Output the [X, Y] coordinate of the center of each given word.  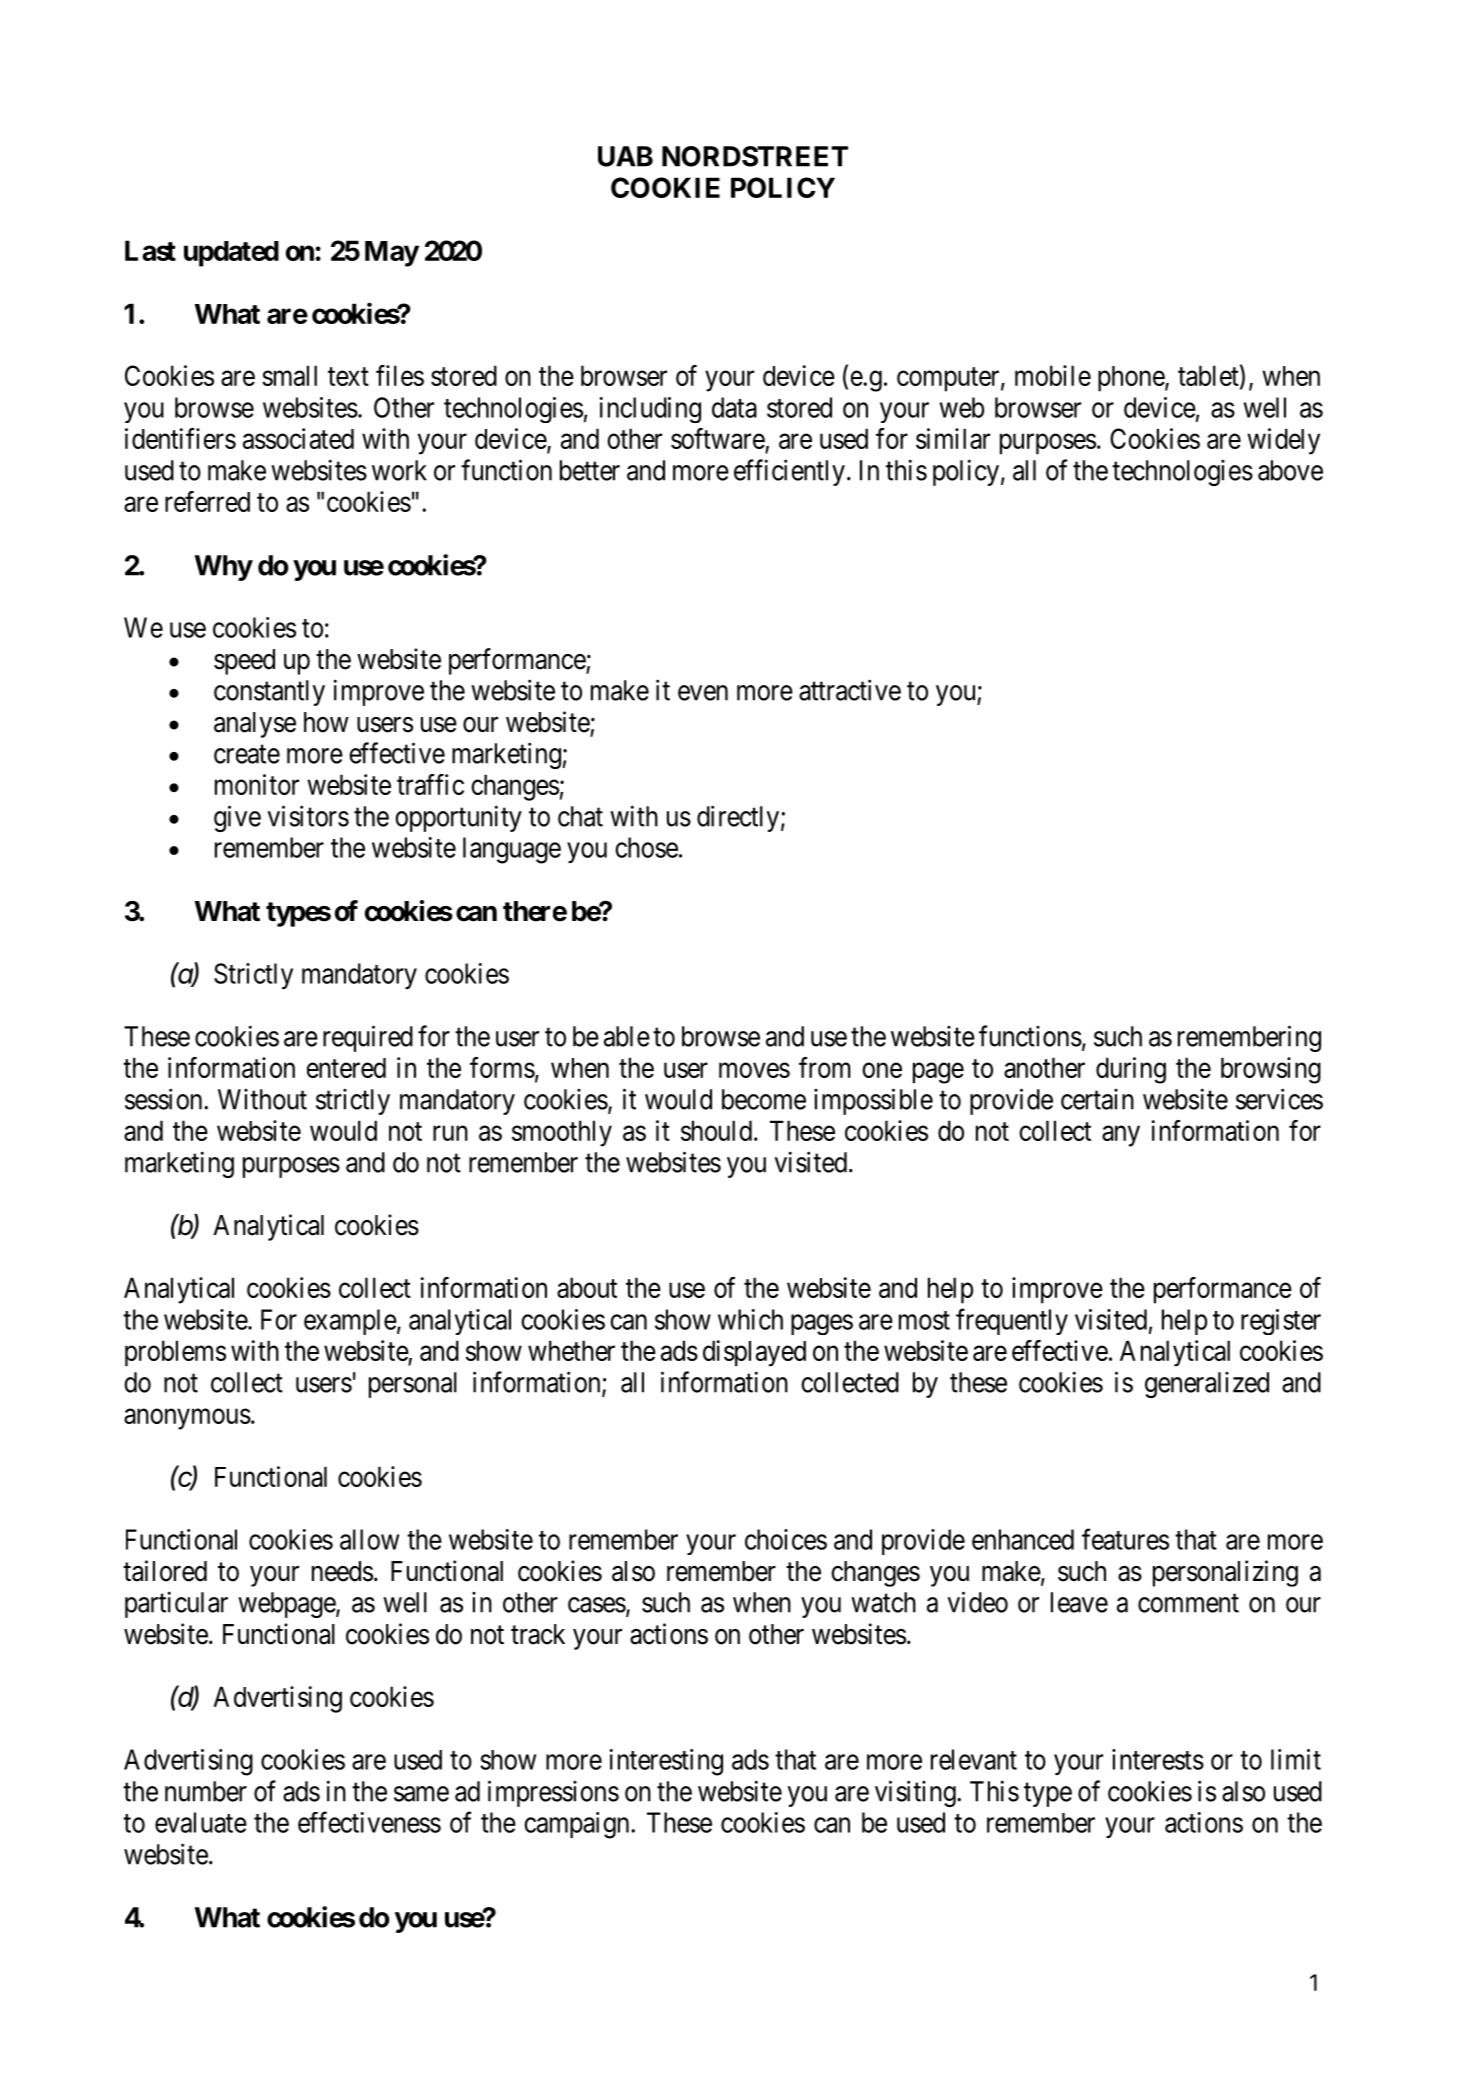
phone [1132, 379]
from [825, 1067]
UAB [625, 156]
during [1131, 1070]
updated [231, 254]
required [368, 1038]
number [206, 1791]
